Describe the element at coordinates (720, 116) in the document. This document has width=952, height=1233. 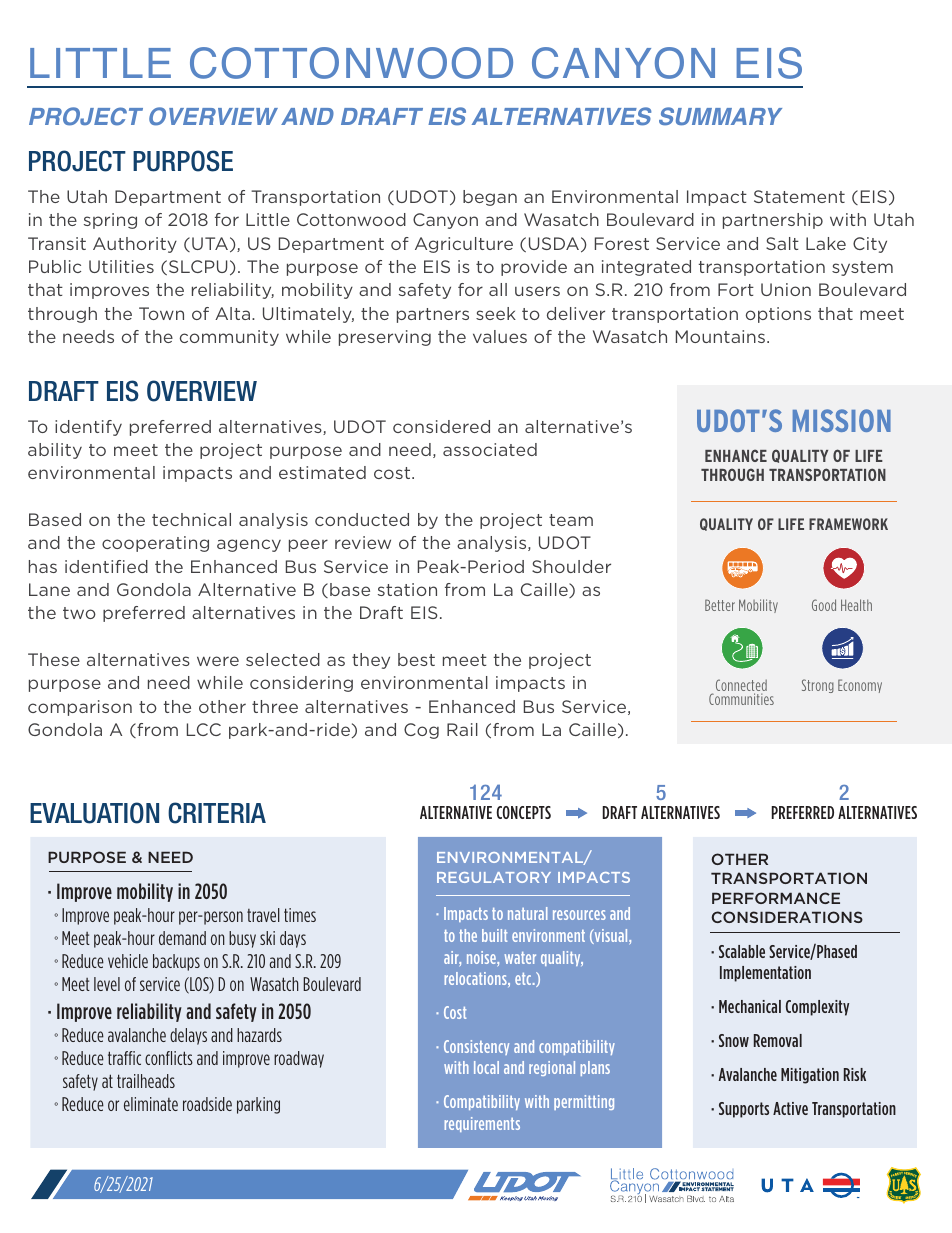
I see `SUMMARY` at that location.
